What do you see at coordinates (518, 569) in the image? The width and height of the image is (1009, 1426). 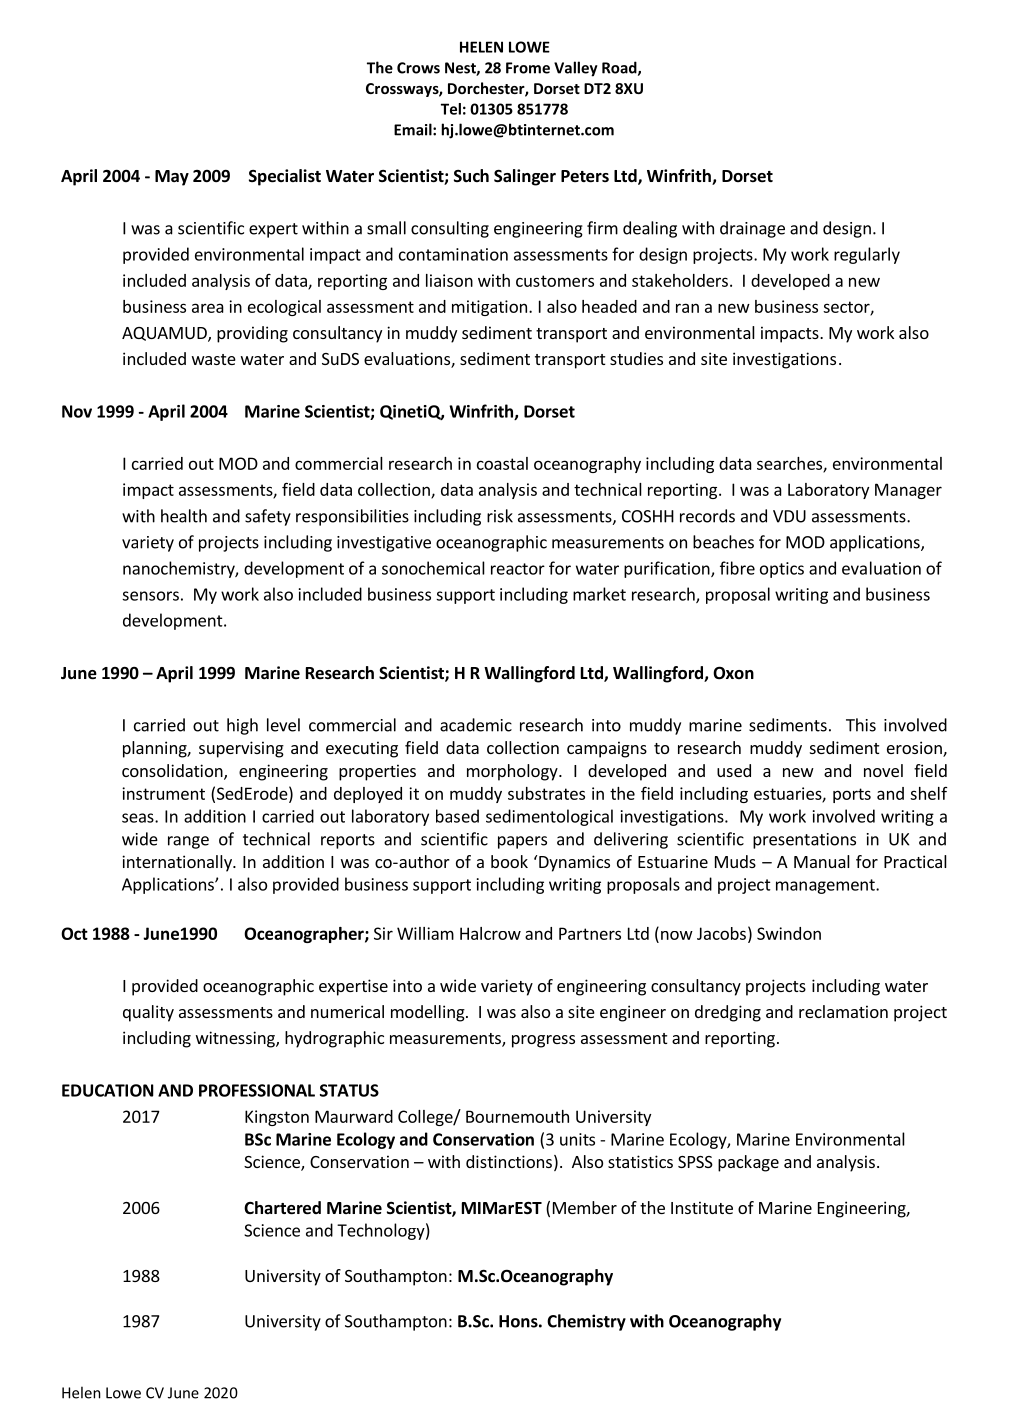 I see `reactor` at bounding box center [518, 569].
